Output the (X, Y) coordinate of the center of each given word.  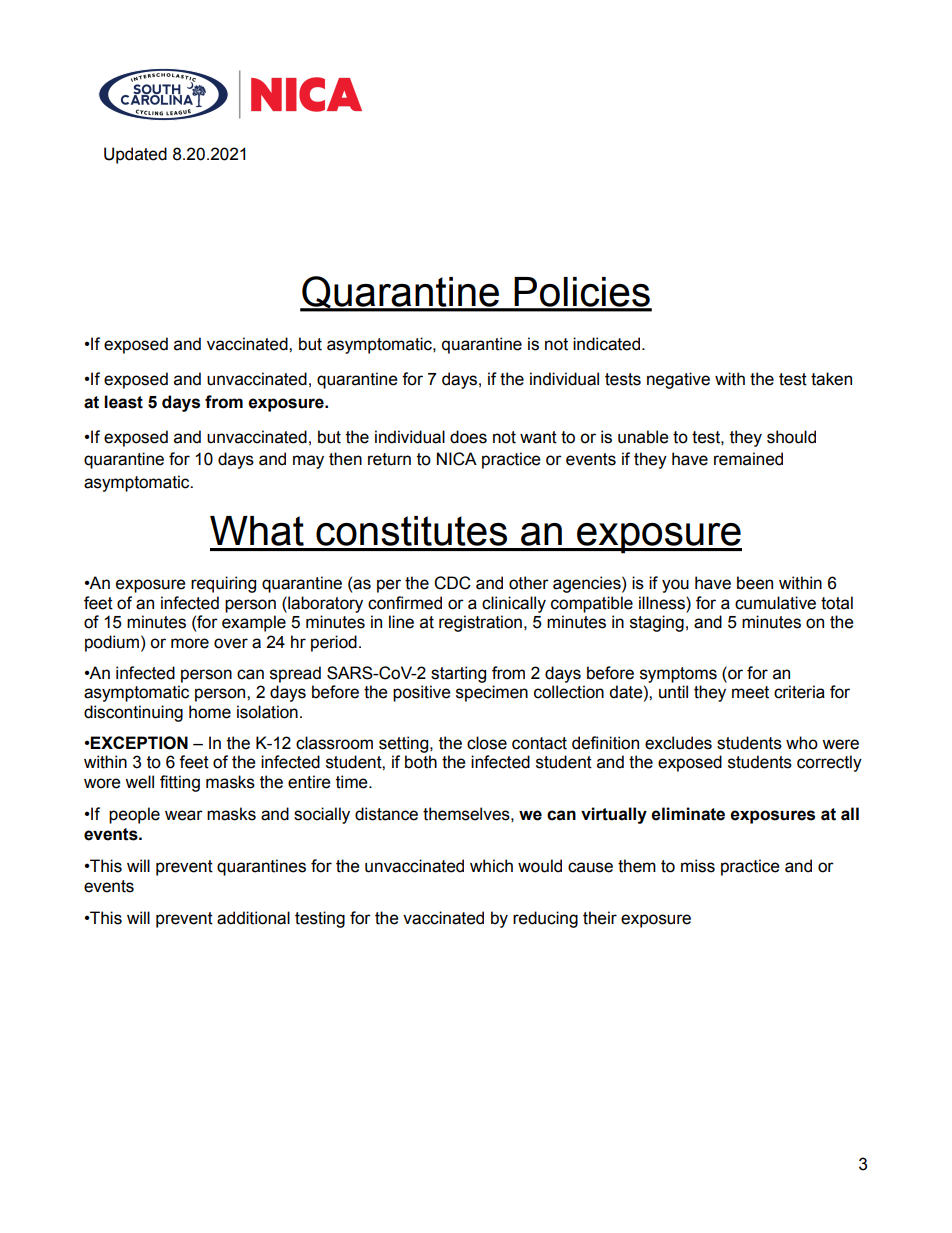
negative (678, 380)
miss (698, 866)
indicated (608, 344)
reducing (545, 919)
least (123, 402)
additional (253, 918)
